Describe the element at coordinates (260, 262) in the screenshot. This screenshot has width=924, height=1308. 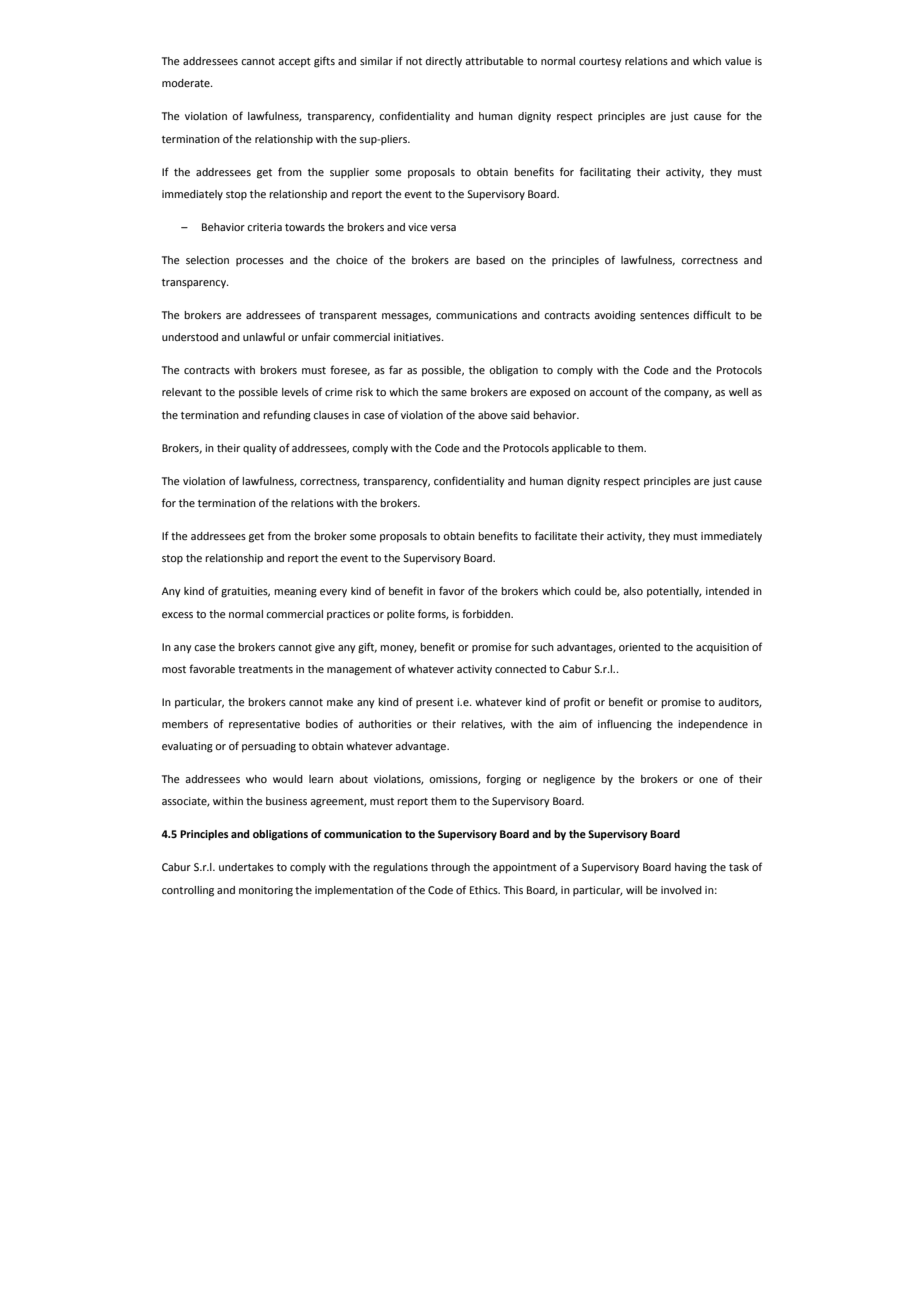
I see `processes` at that location.
